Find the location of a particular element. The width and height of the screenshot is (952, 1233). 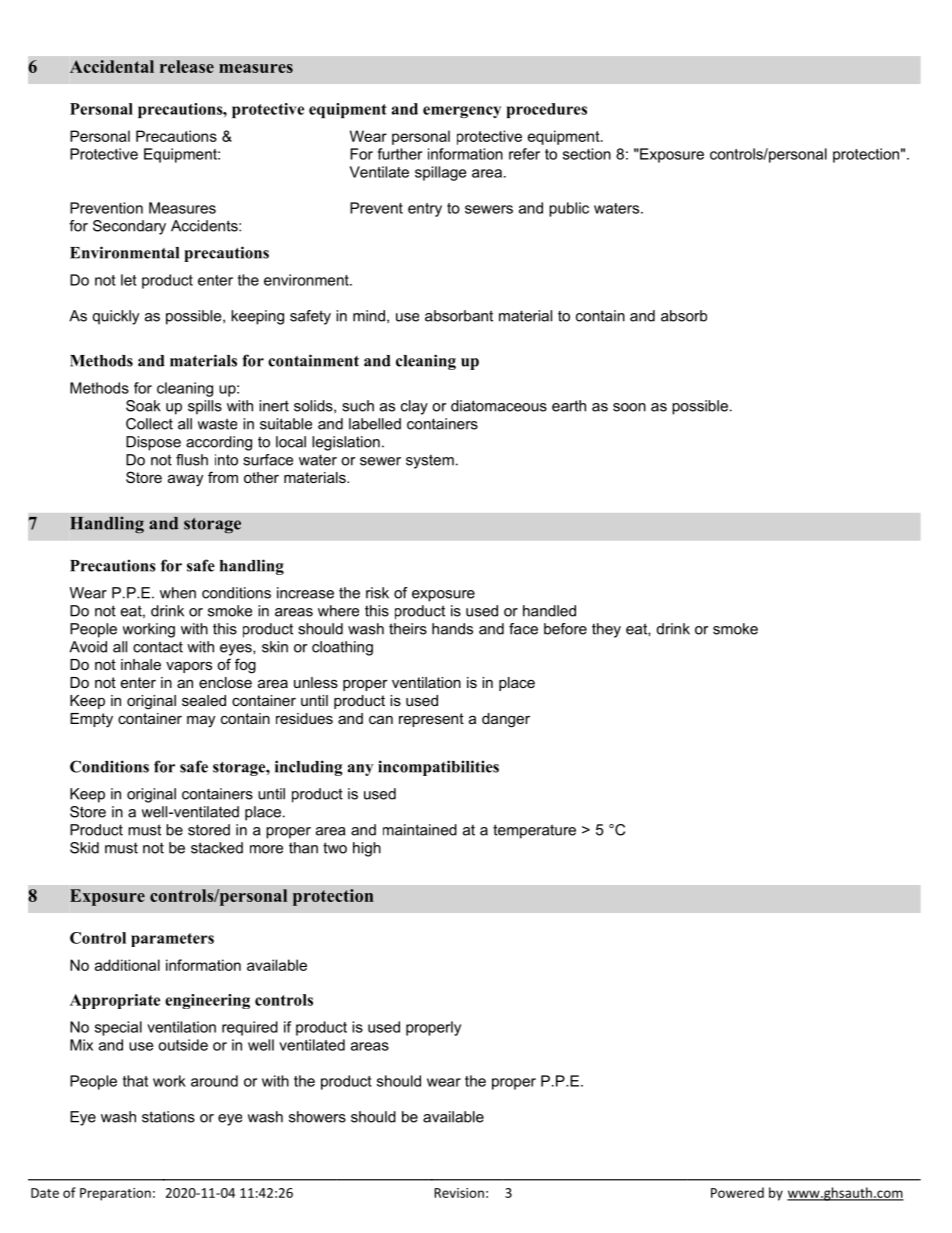

section is located at coordinates (587, 154).
